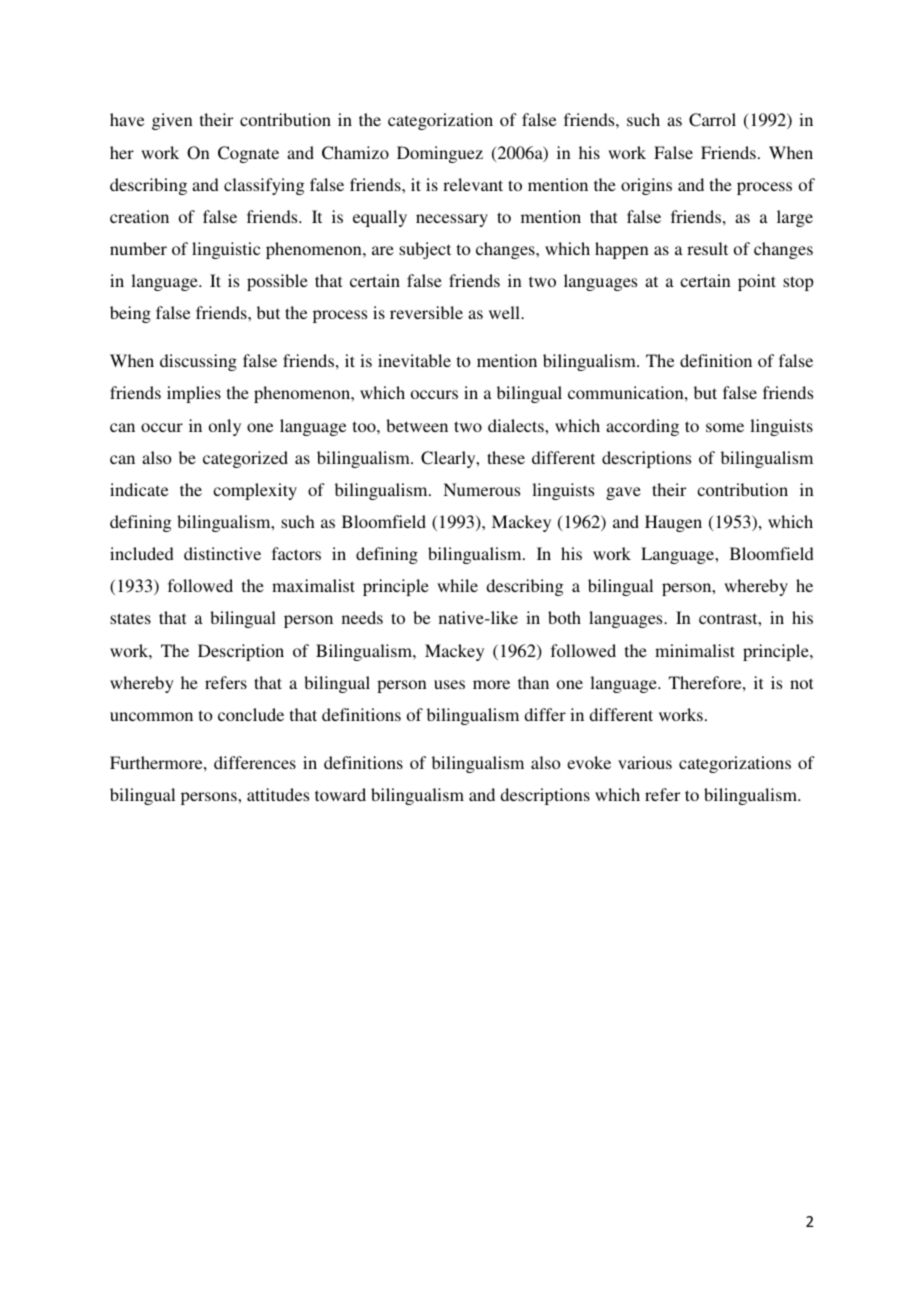  Describe the element at coordinates (278, 794) in the screenshot. I see `attitudes` at that location.
